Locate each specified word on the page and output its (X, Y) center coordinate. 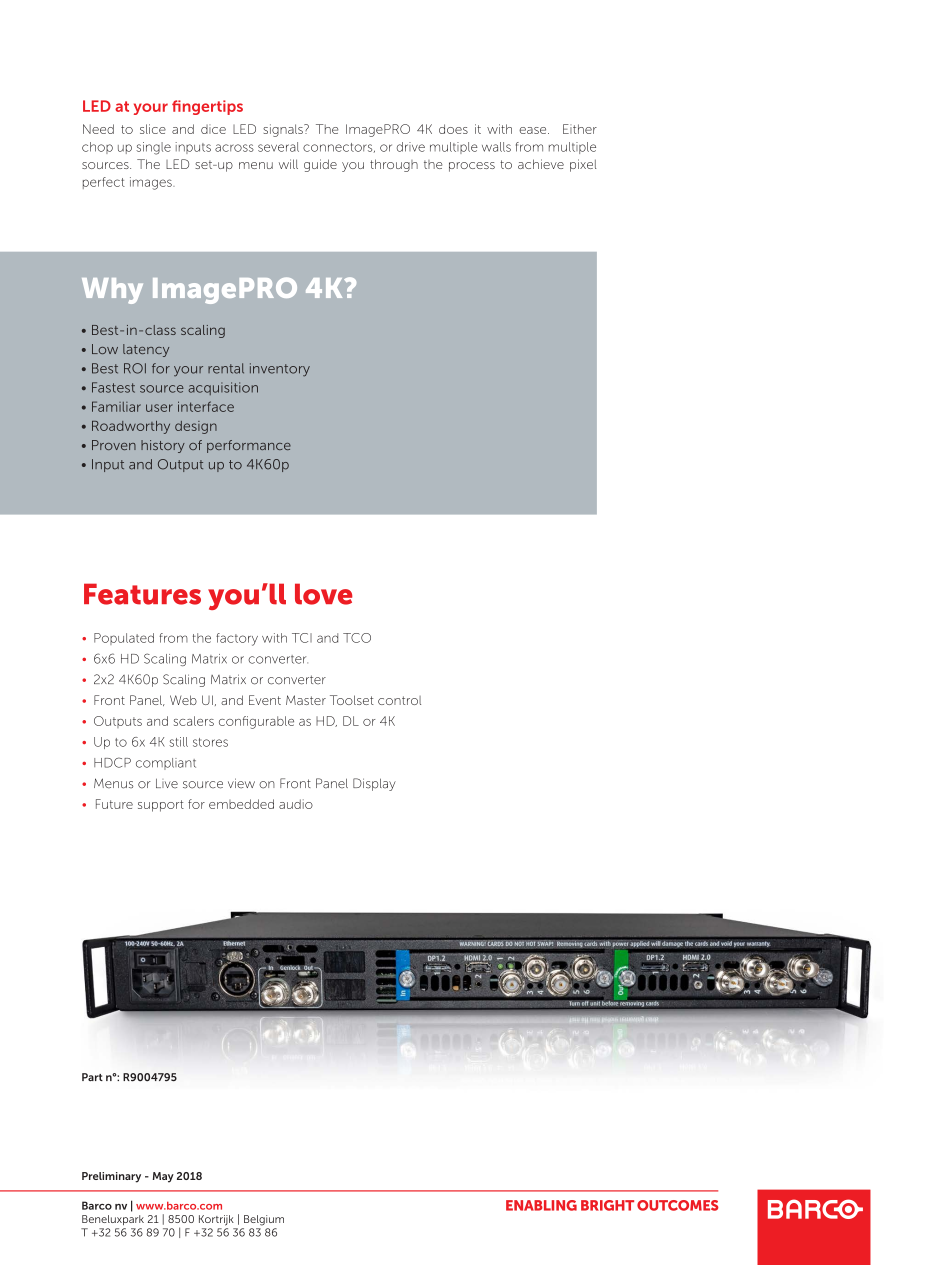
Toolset (352, 700)
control (399, 700)
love (324, 594)
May (163, 1177)
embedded (241, 804)
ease (534, 130)
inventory (280, 370)
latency (146, 350)
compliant (166, 764)
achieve (541, 164)
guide (320, 165)
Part (92, 1077)
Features (142, 594)
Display (374, 784)
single (153, 148)
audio (296, 804)
